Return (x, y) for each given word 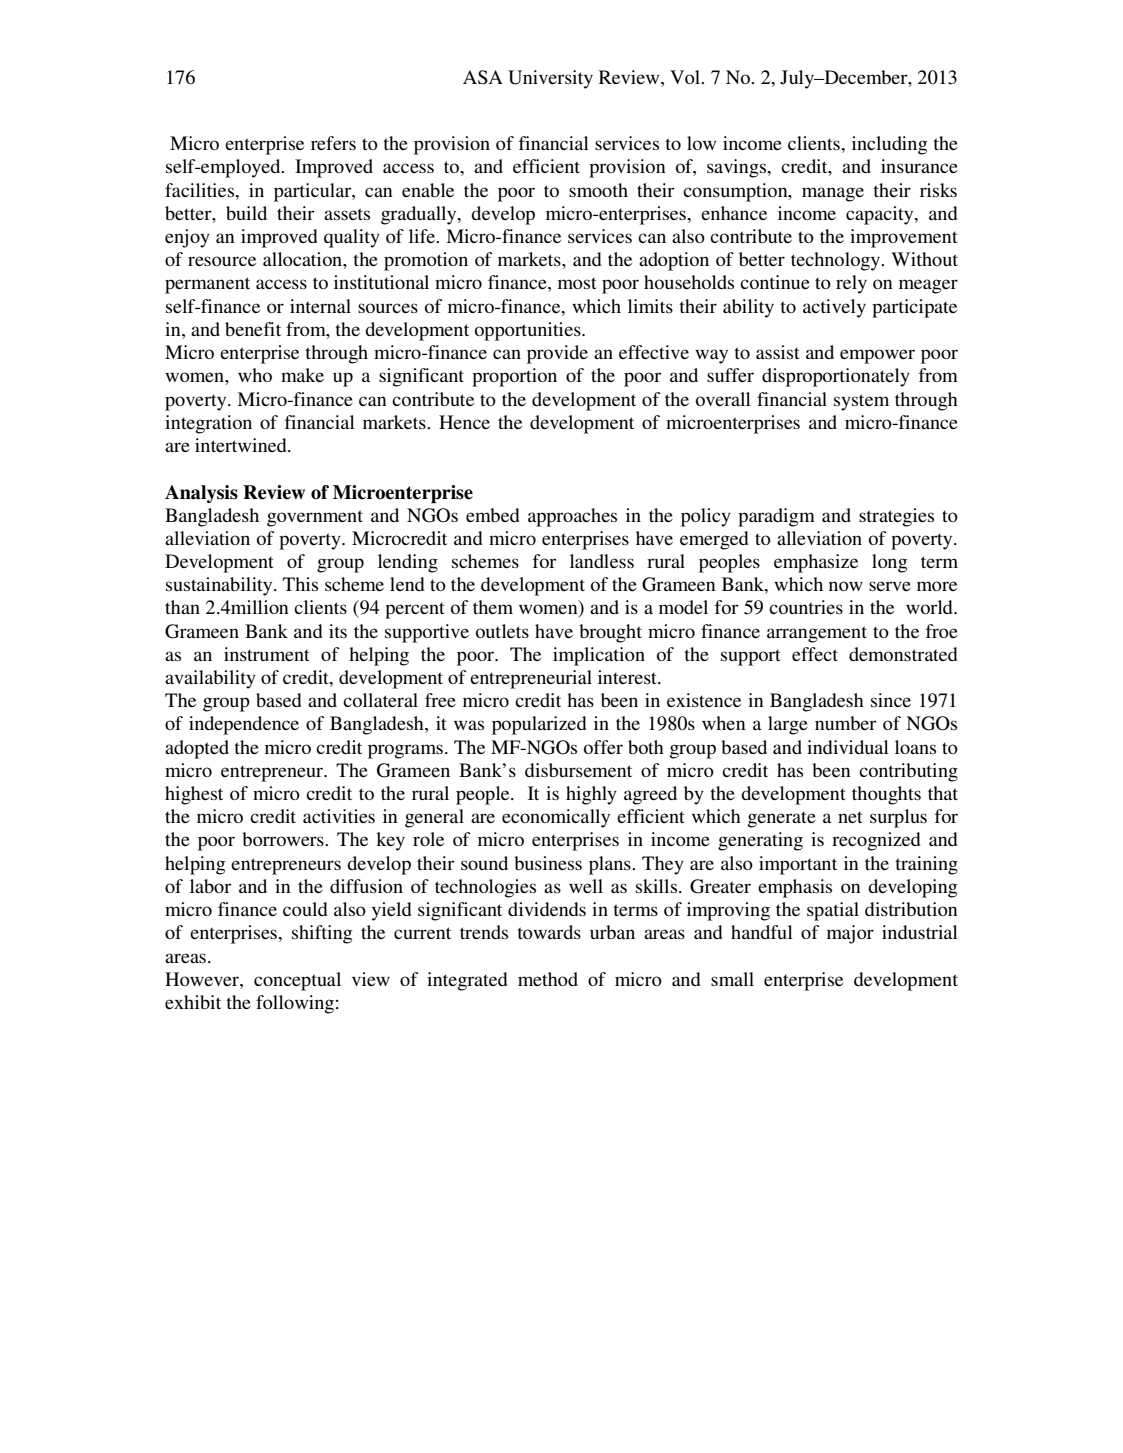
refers (333, 143)
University (550, 79)
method (548, 979)
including (889, 145)
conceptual (297, 981)
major (850, 934)
